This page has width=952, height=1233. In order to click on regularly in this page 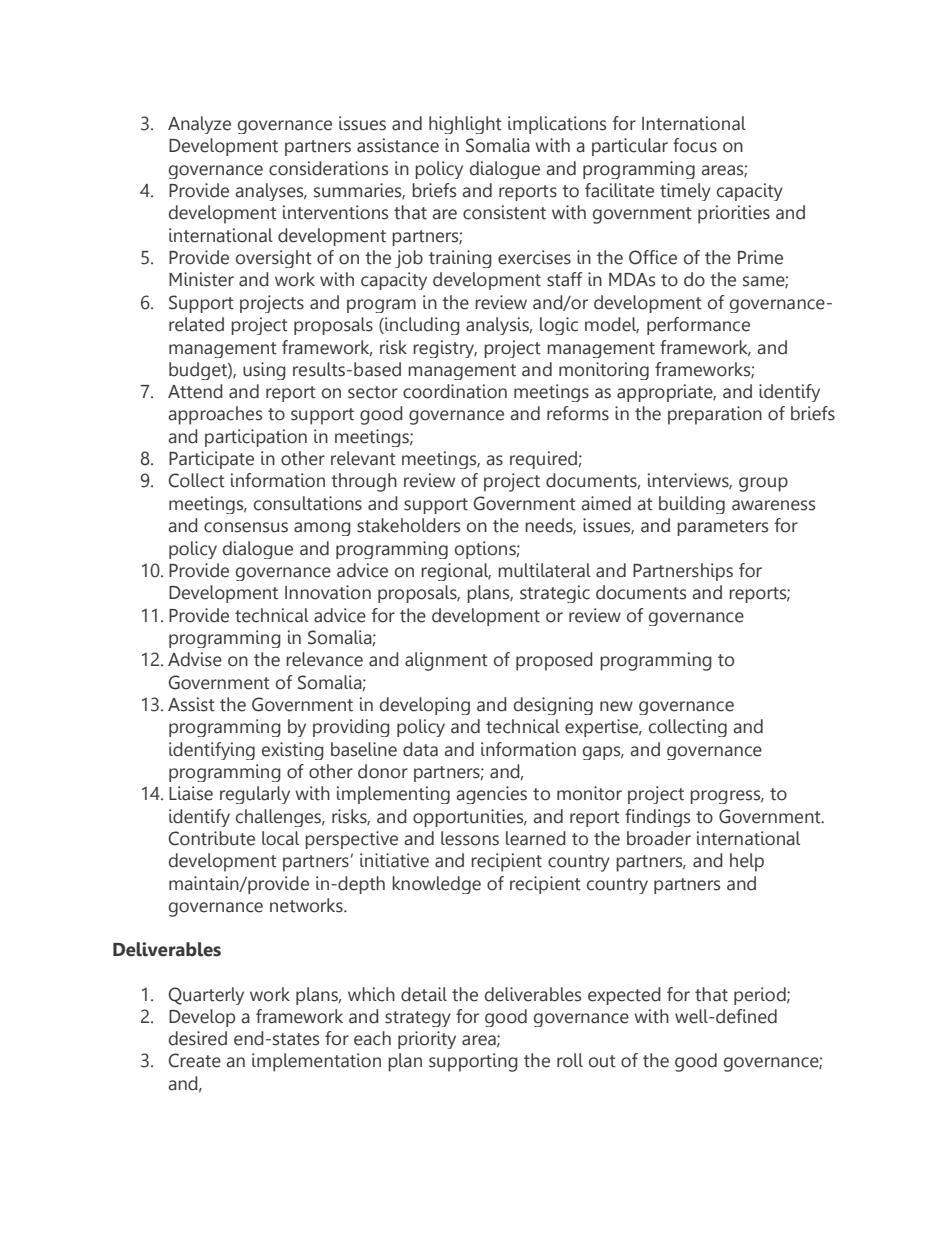, I will do `click(255, 795)`.
